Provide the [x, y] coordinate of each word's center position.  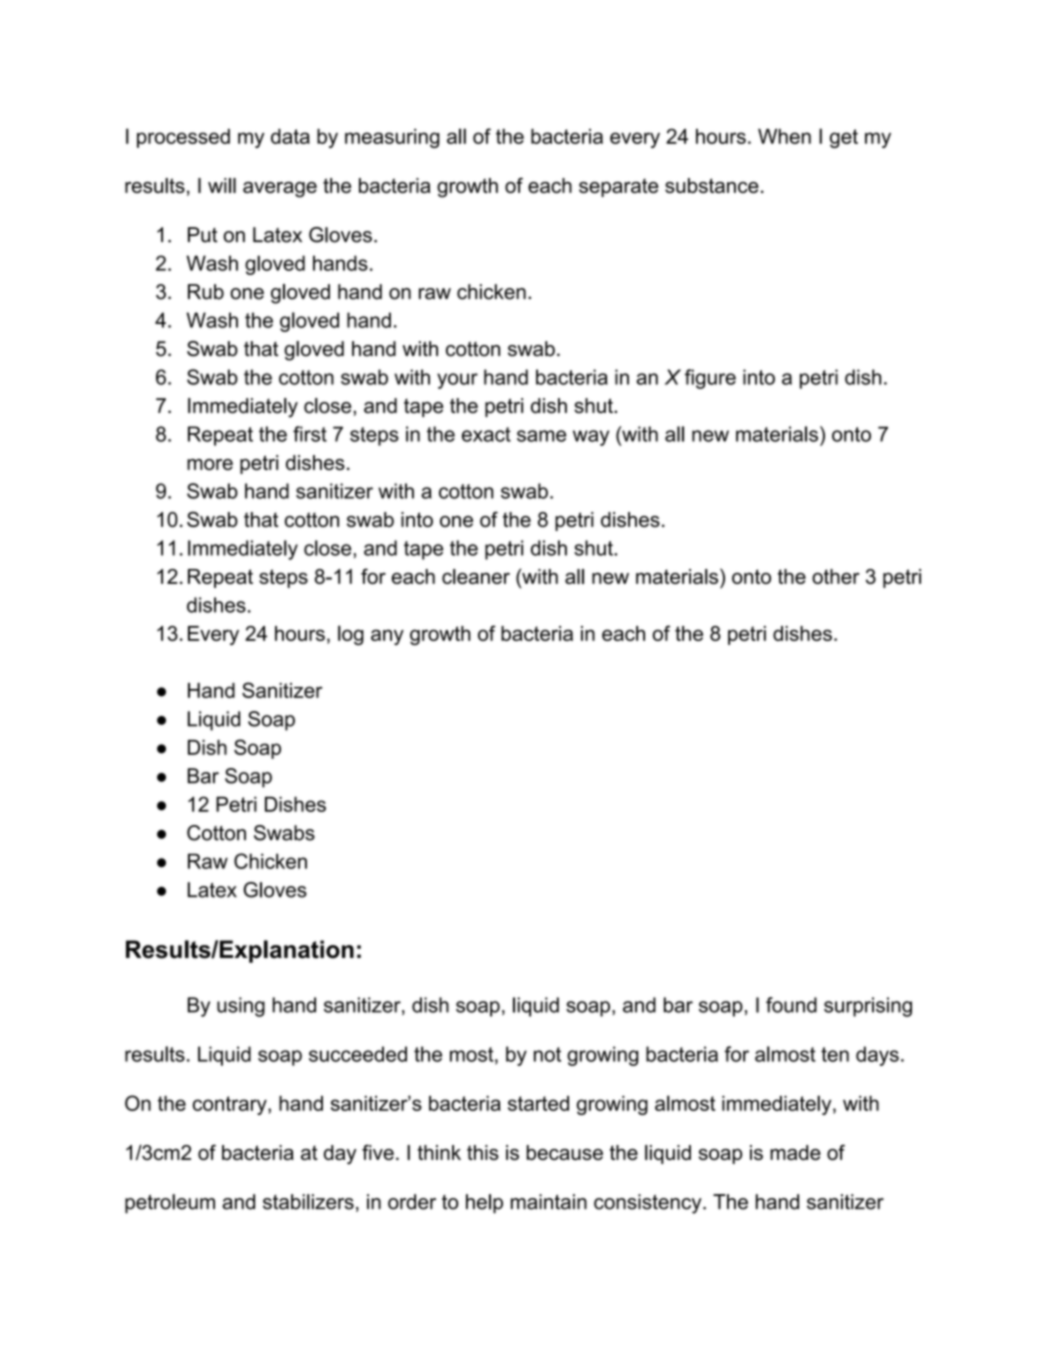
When [784, 136]
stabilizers [308, 1202]
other [836, 576]
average [280, 190]
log [351, 635]
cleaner [476, 576]
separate [618, 187]
